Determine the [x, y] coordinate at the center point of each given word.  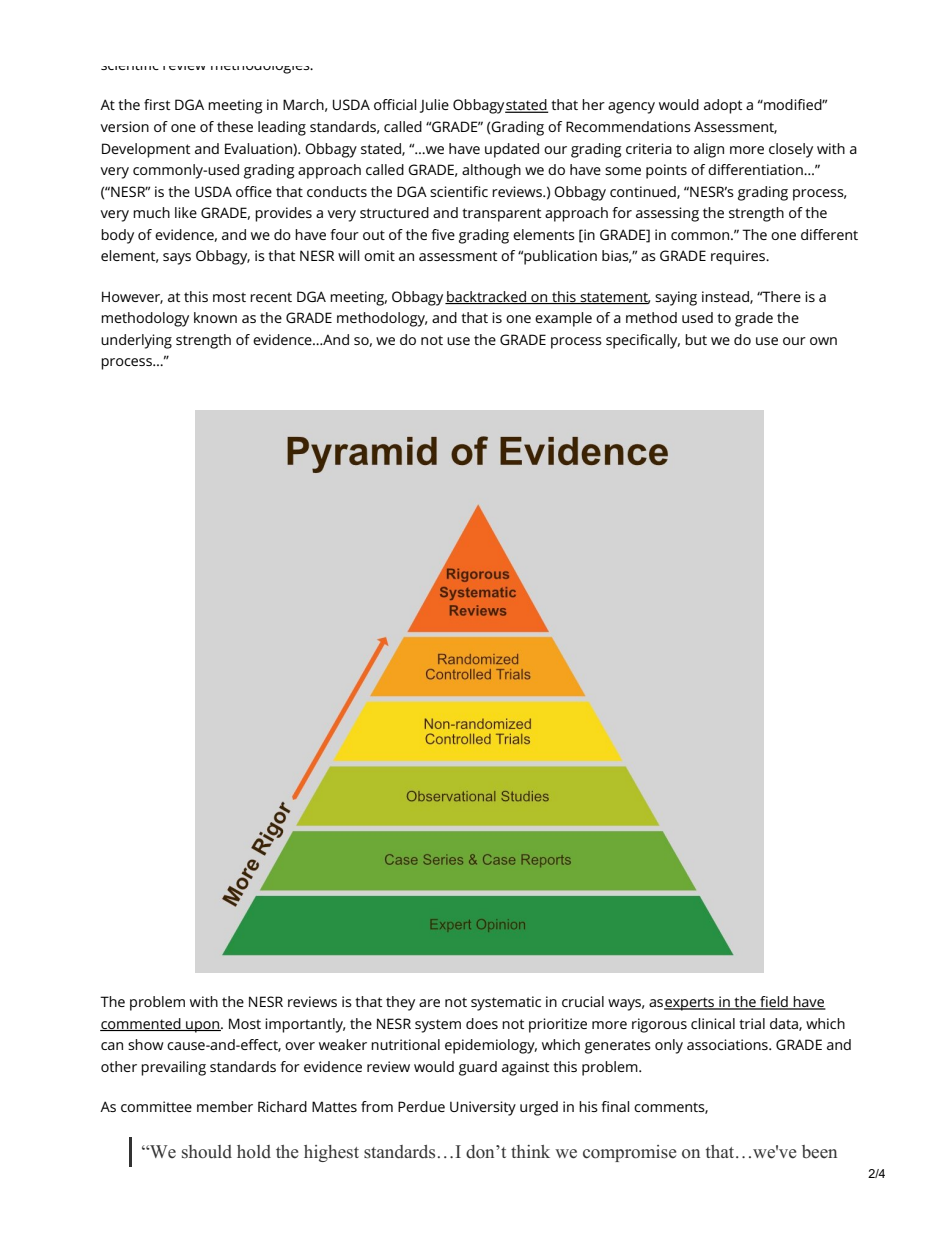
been [819, 1152]
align [709, 150]
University [483, 1108]
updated [512, 150]
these [235, 126]
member [225, 1106]
